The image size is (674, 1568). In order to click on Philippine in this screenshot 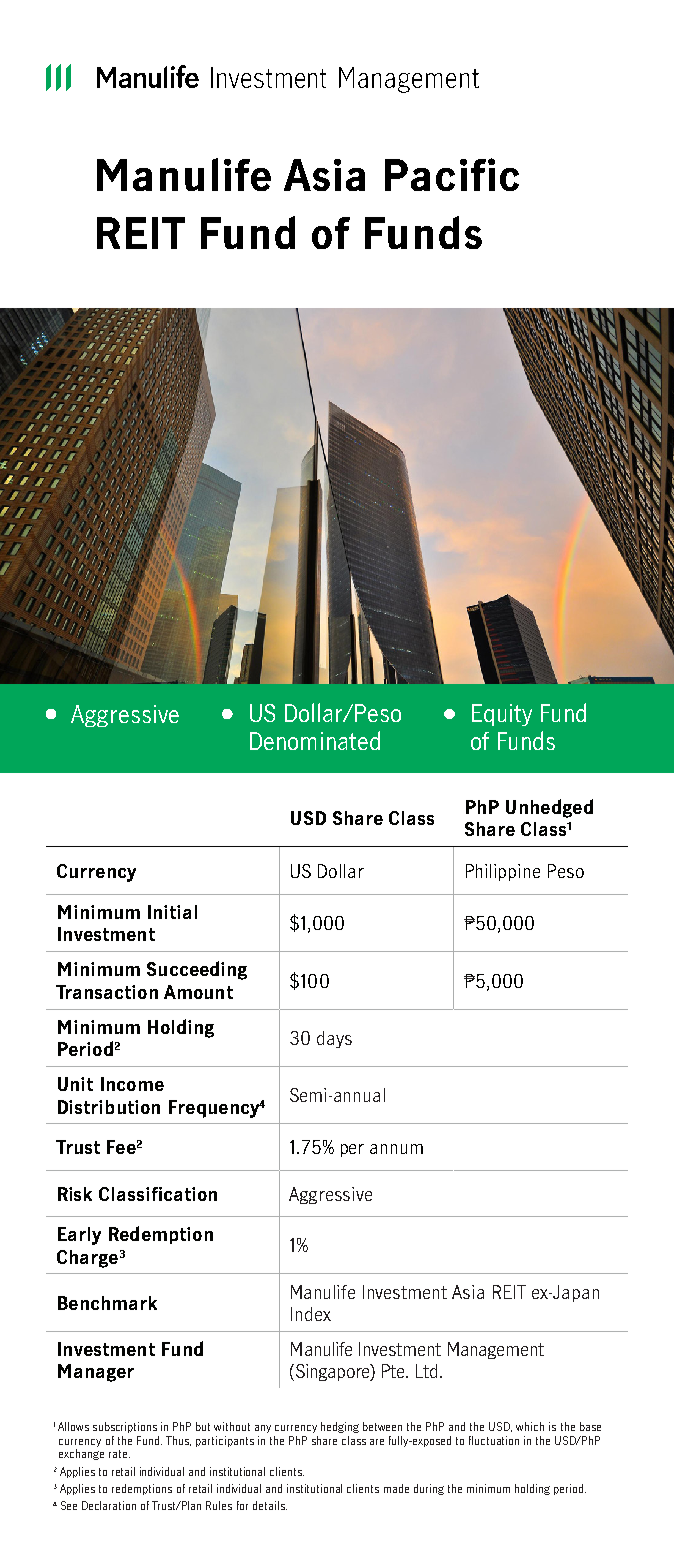, I will do `click(503, 872)`.
